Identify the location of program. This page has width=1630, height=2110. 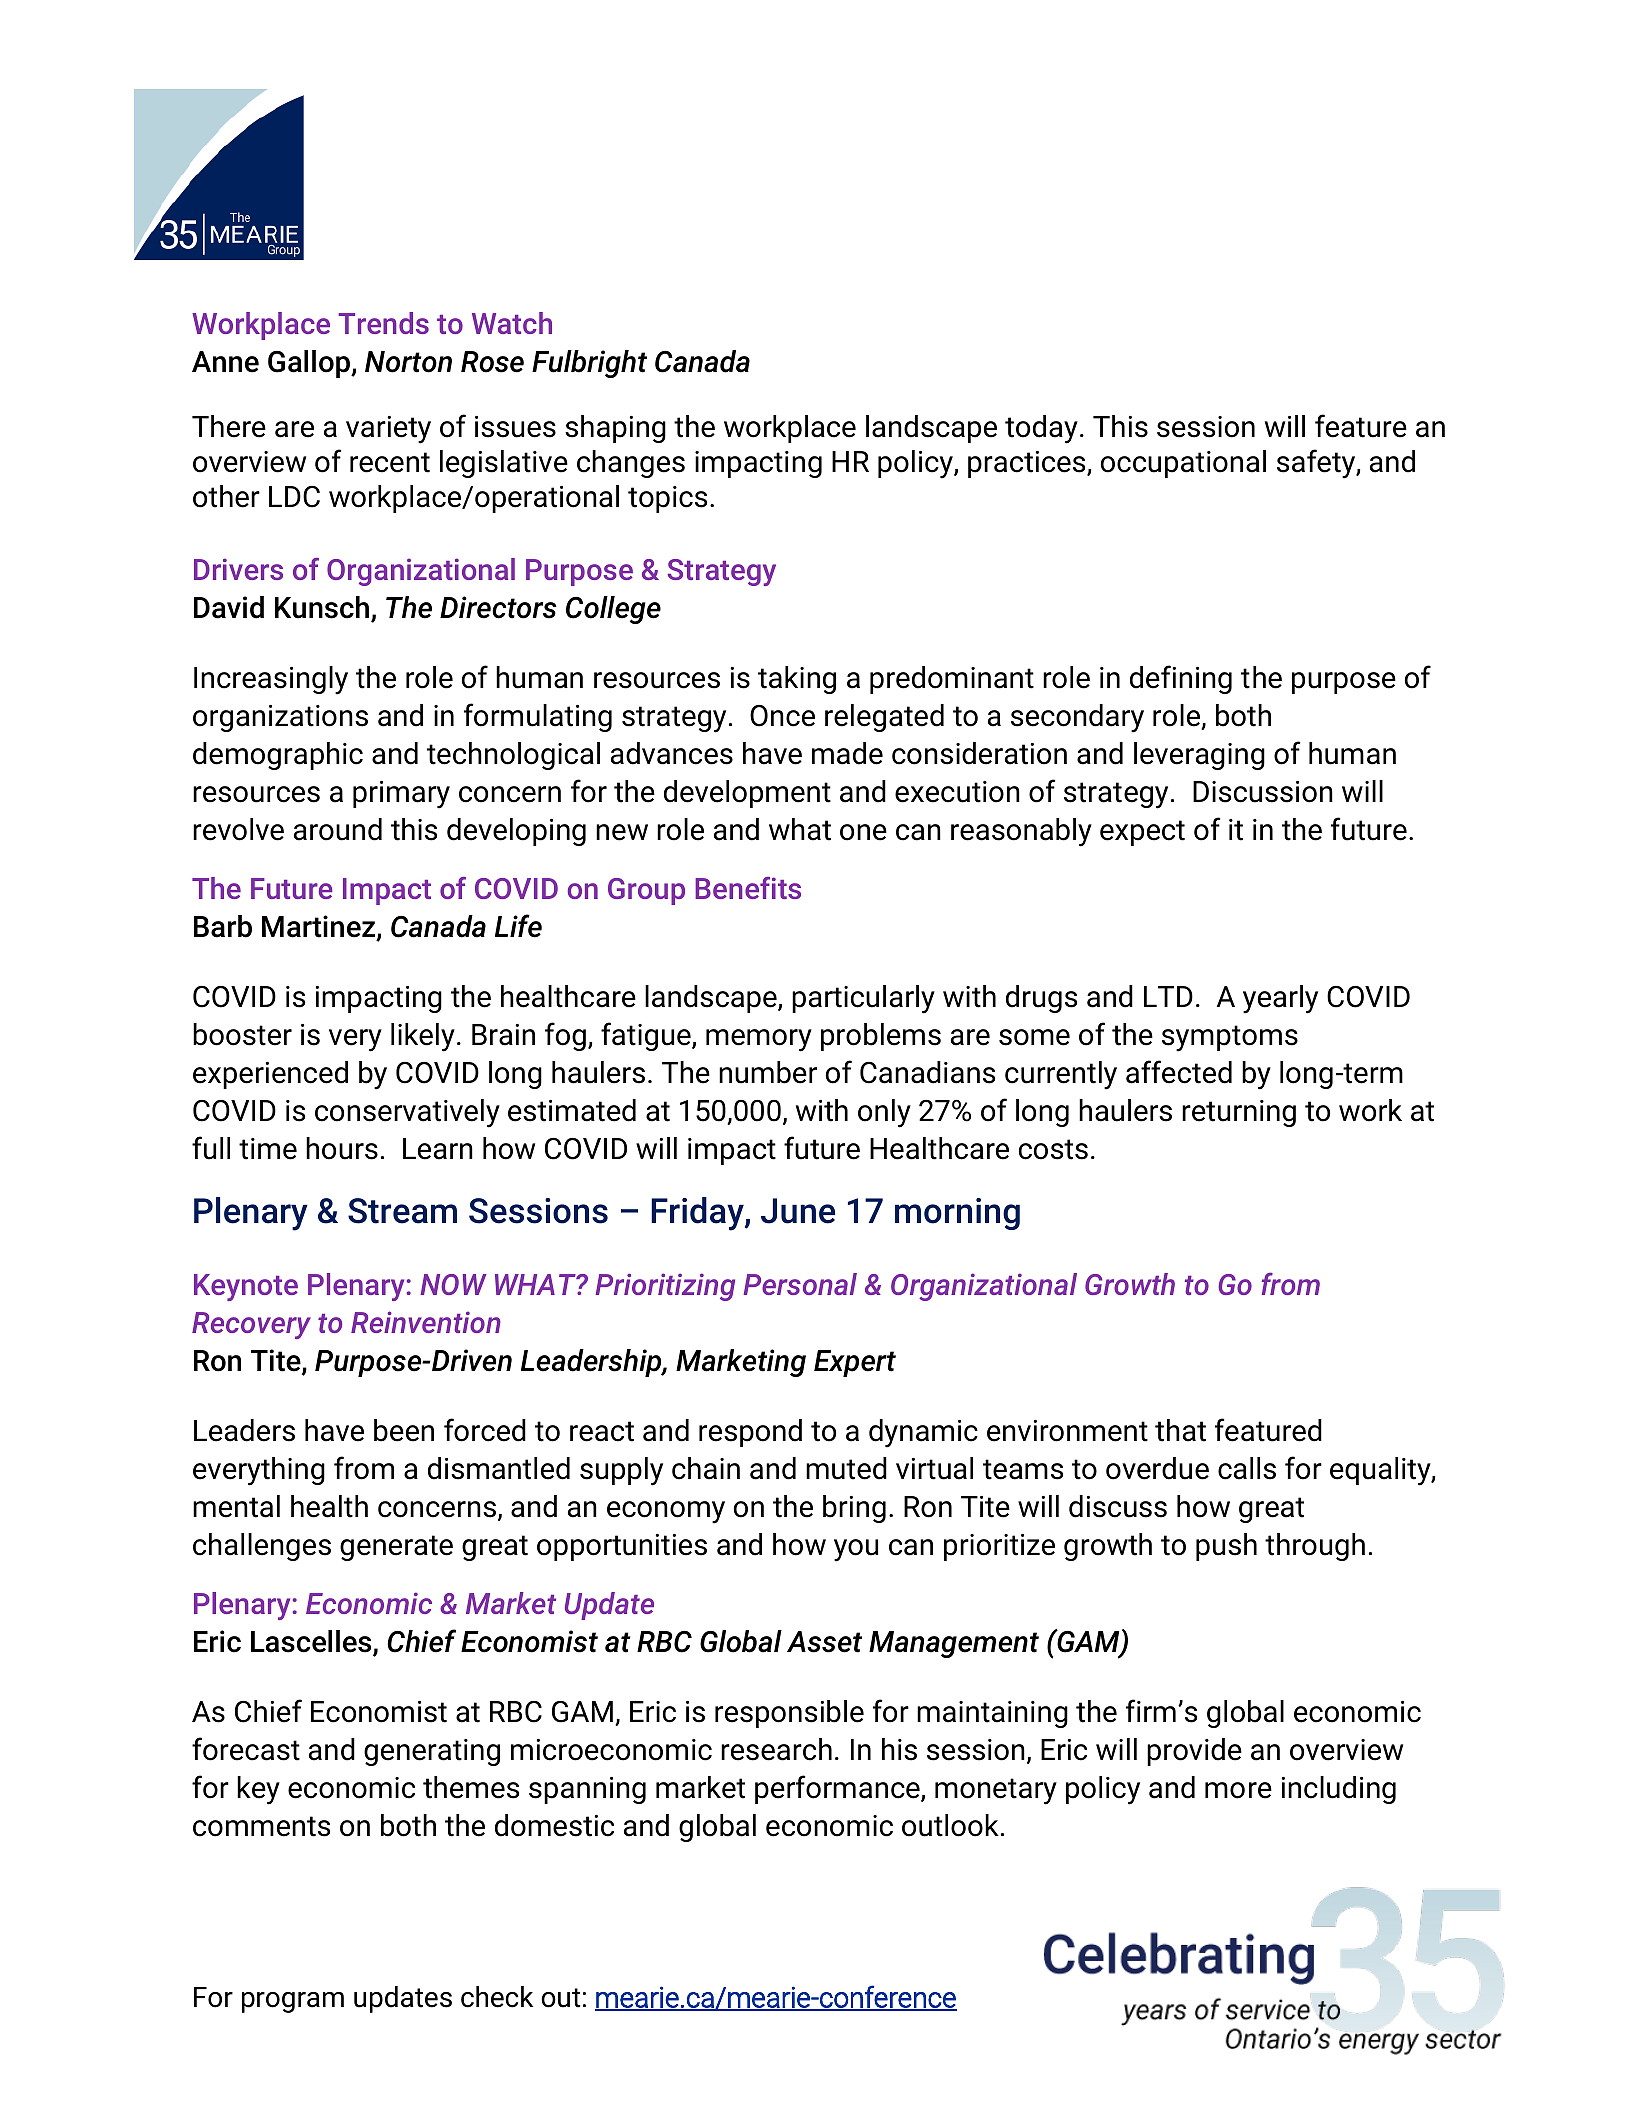
(293, 2002).
